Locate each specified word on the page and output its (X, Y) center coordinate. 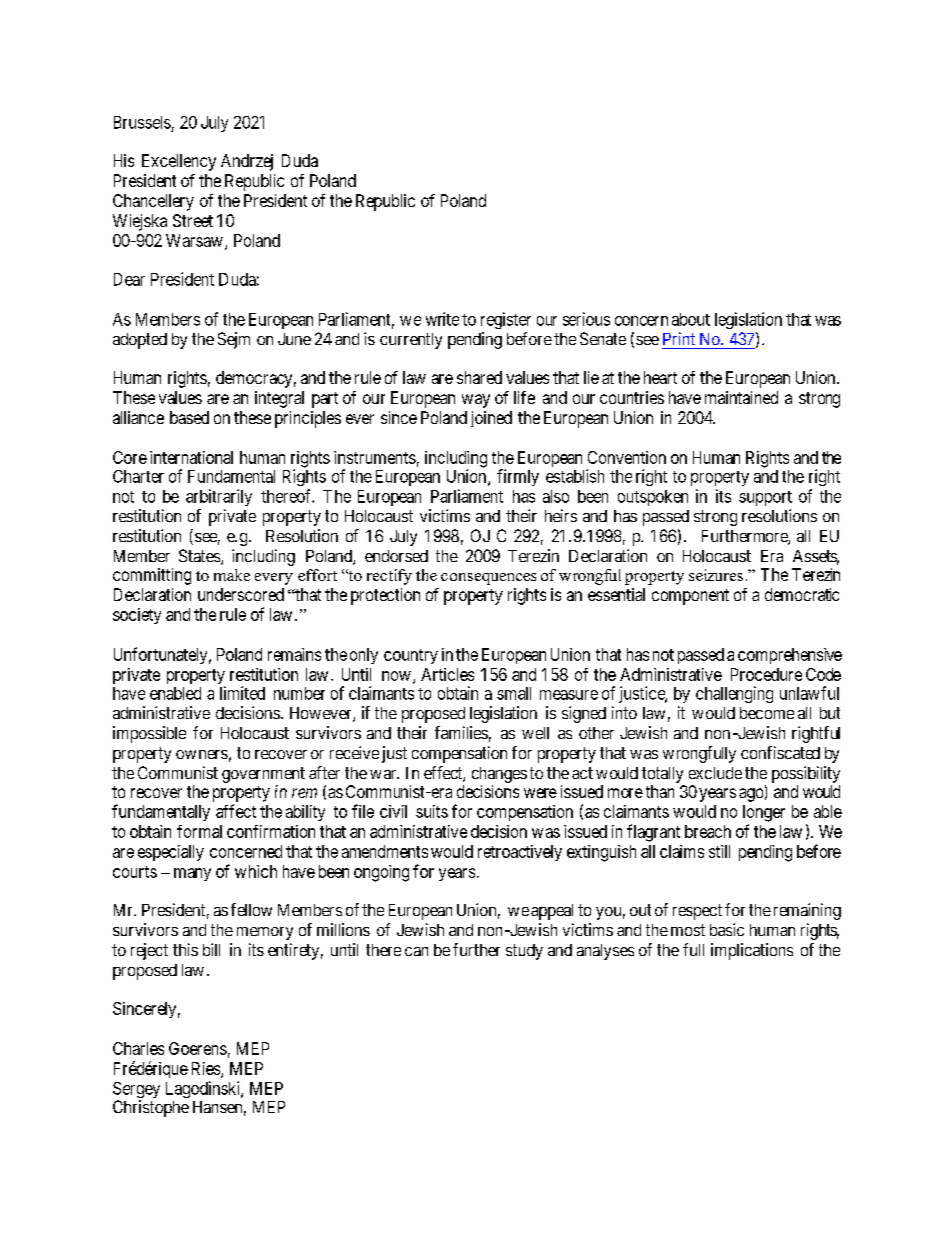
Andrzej (247, 162)
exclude (715, 773)
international (191, 457)
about (691, 319)
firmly (518, 477)
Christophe (151, 1108)
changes (499, 775)
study (524, 952)
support (765, 498)
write (442, 319)
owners (202, 754)
